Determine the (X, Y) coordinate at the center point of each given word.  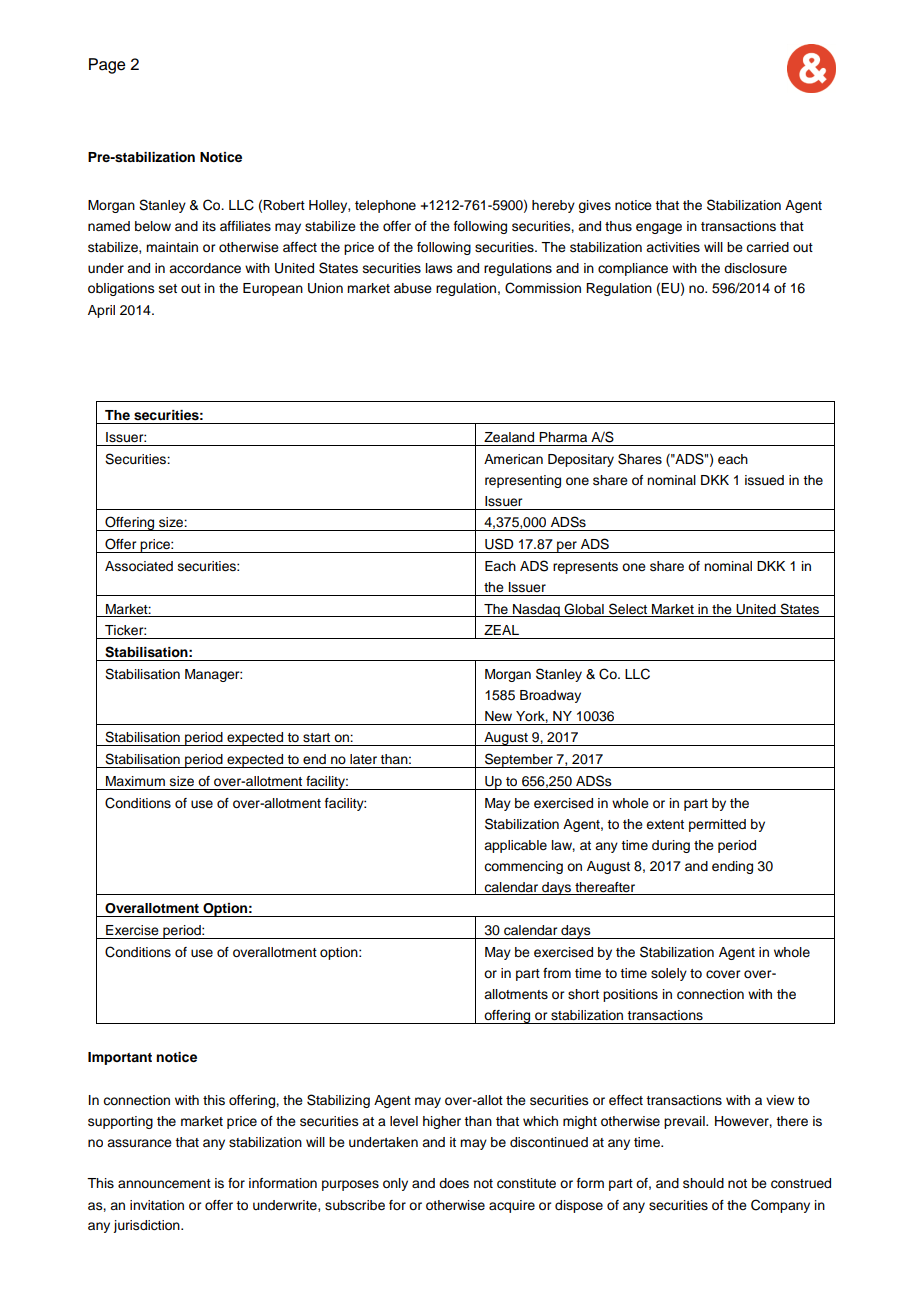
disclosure (755, 268)
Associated (139, 566)
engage (659, 228)
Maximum (135, 781)
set (168, 288)
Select (628, 609)
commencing (523, 867)
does (454, 1183)
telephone (385, 206)
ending (732, 867)
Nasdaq (536, 610)
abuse (413, 288)
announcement (164, 1184)
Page (107, 66)
